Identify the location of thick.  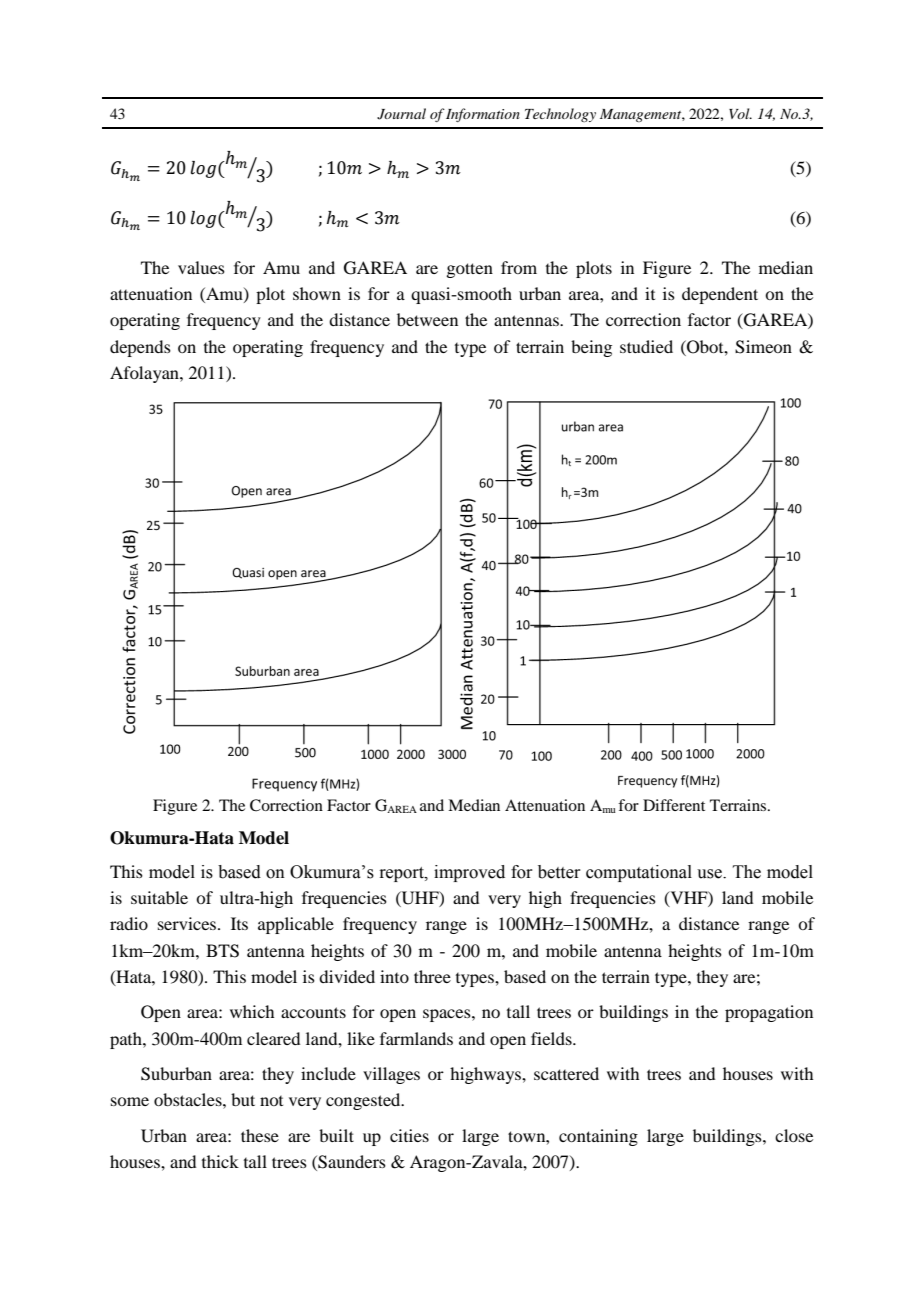
(220, 1161).
